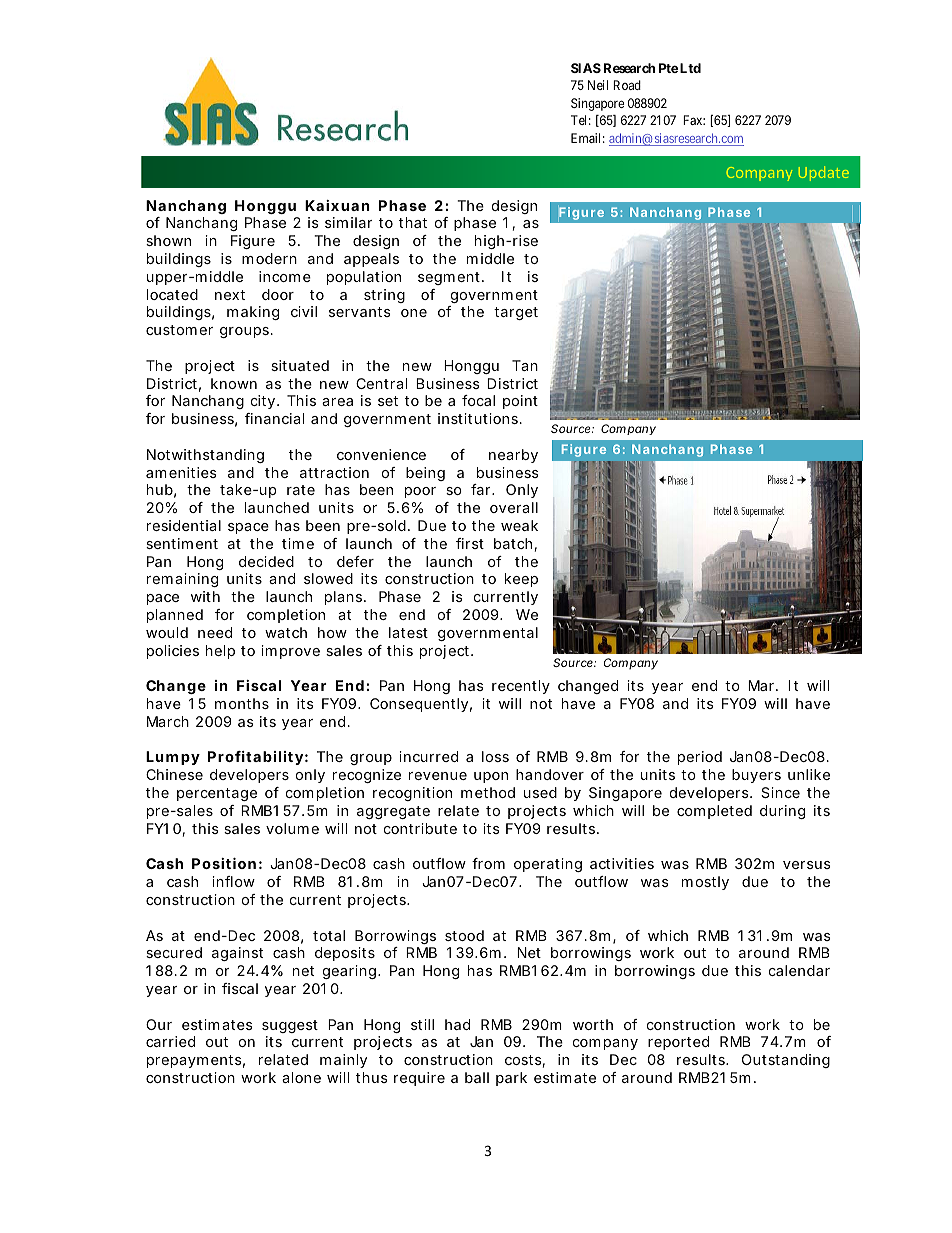 The image size is (952, 1233). I want to click on Ltd, so click(690, 68).
